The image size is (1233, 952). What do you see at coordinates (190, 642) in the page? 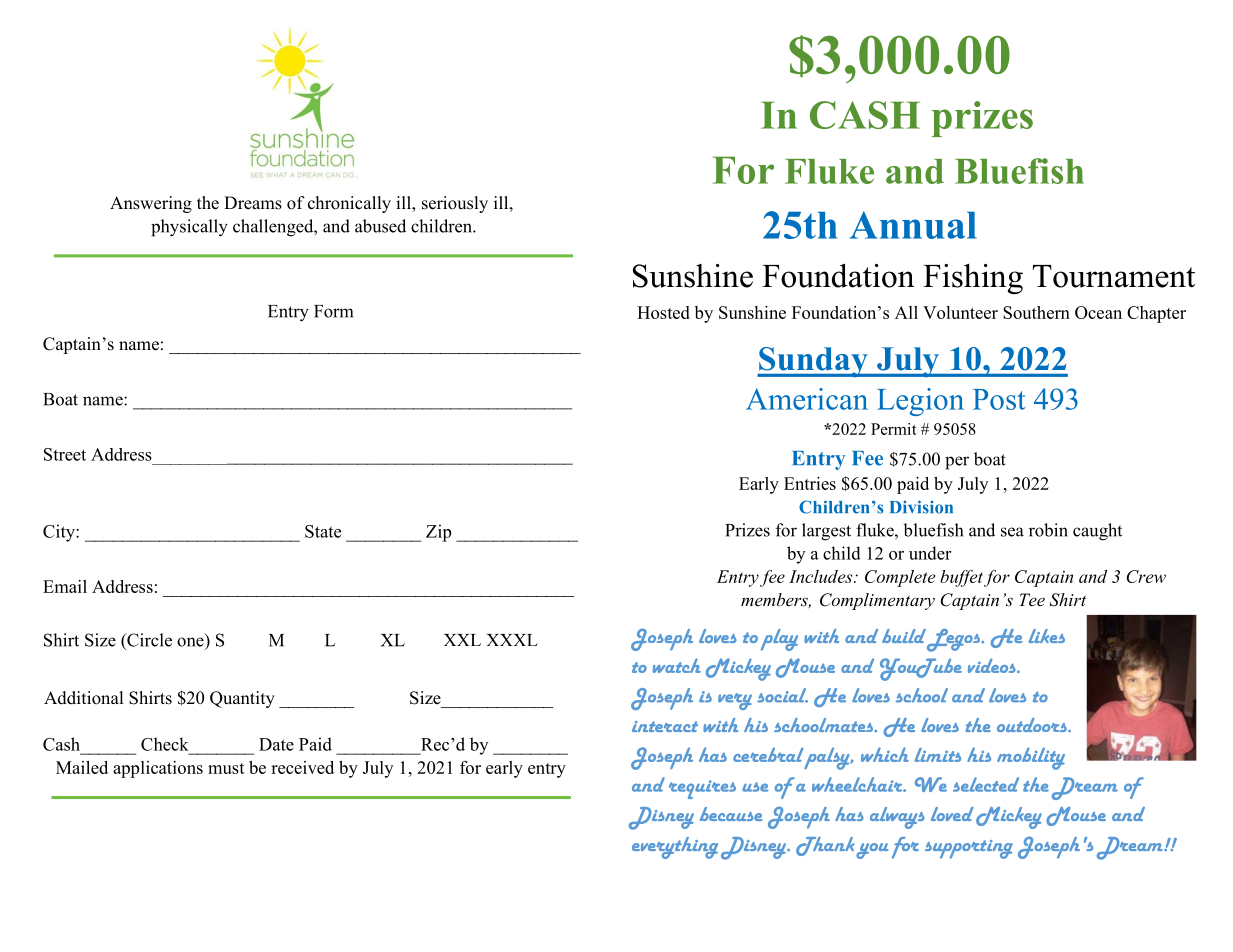
I see `one` at bounding box center [190, 642].
